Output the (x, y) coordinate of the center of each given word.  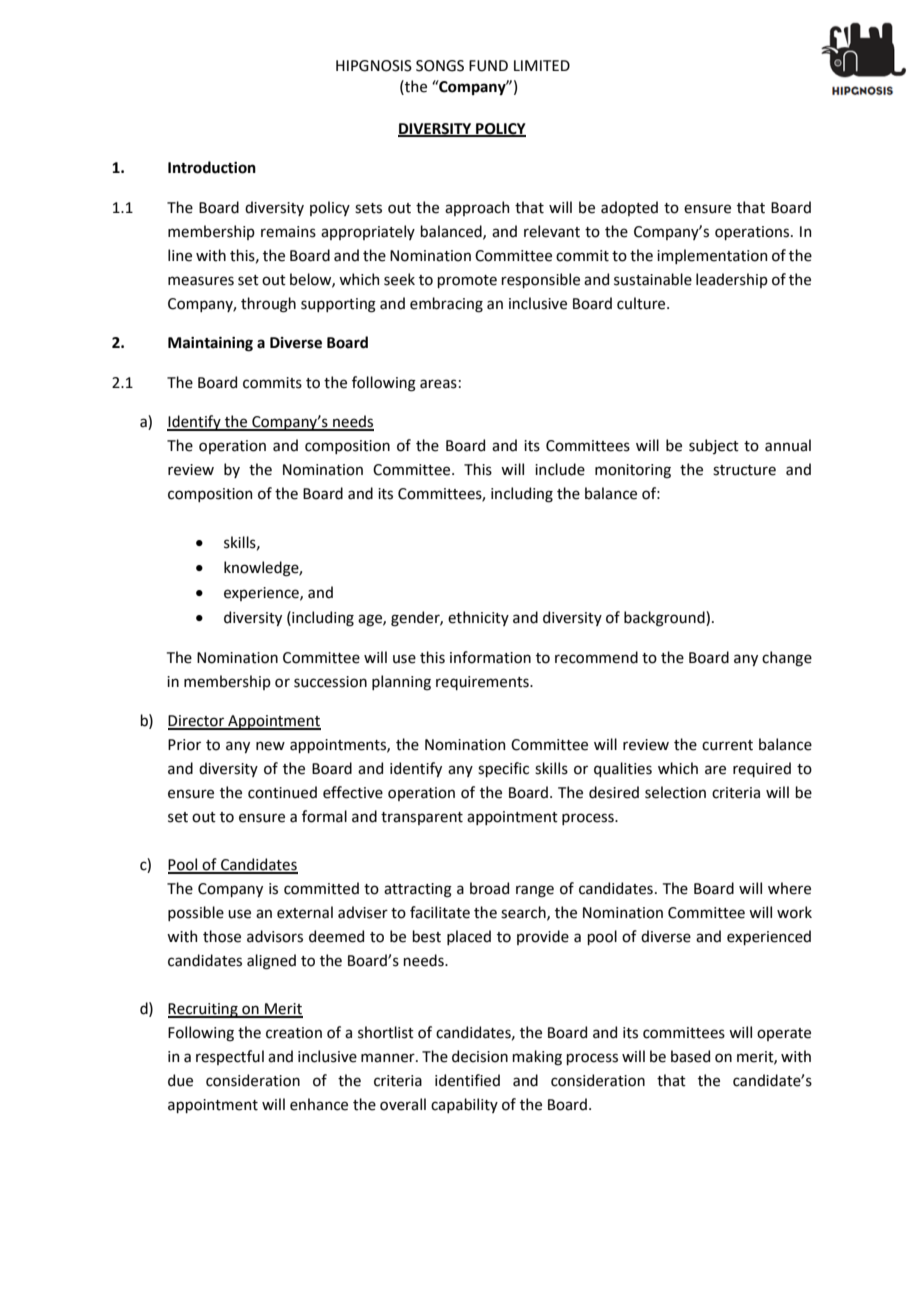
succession (330, 682)
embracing (446, 305)
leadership (732, 280)
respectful (230, 1057)
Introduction (212, 167)
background (665, 619)
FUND (488, 66)
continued (282, 792)
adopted (629, 208)
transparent (422, 818)
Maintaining (210, 344)
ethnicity (478, 618)
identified (467, 1080)
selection (675, 792)
